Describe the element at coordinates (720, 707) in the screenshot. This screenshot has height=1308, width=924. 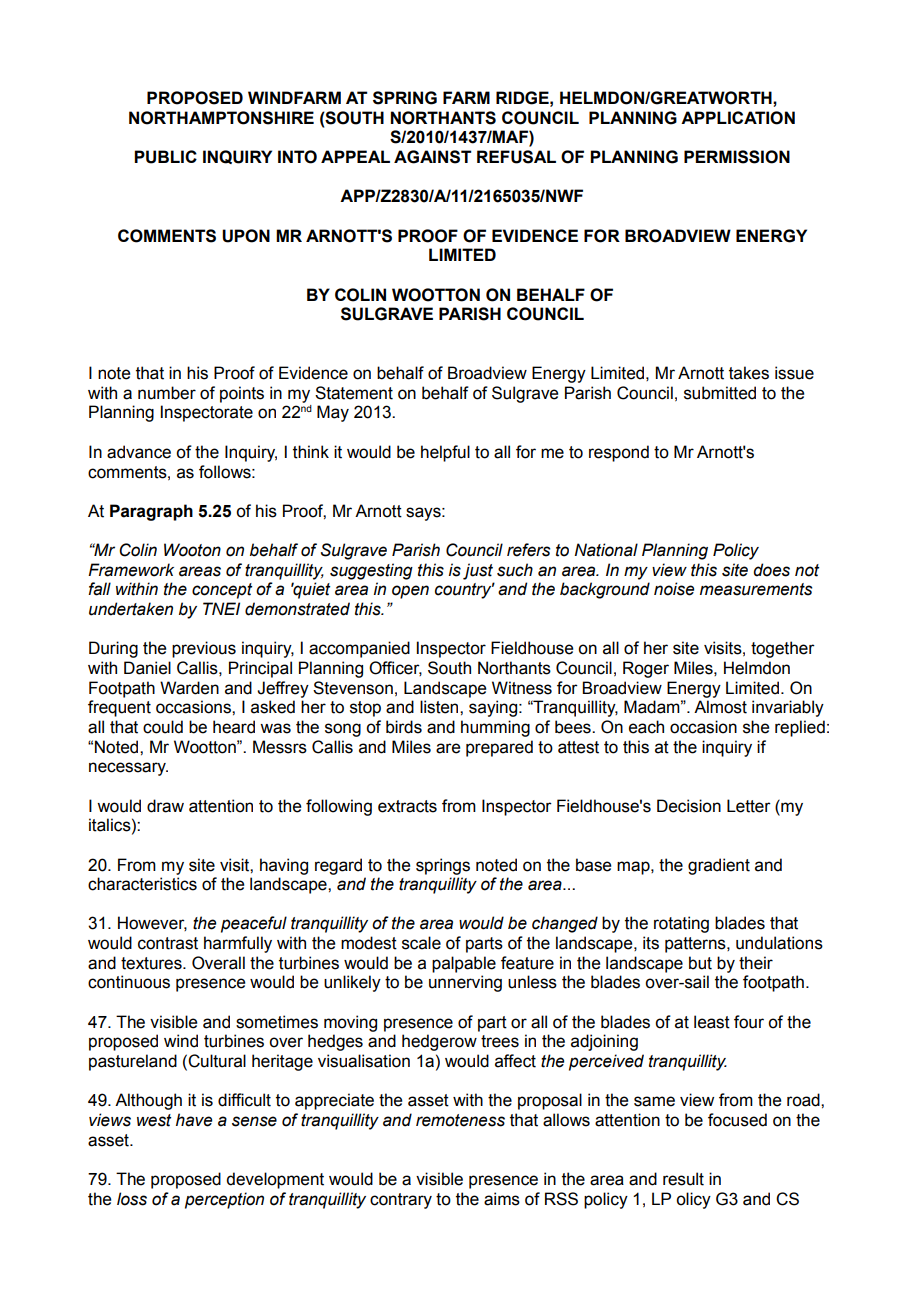
I see `Almost` at that location.
